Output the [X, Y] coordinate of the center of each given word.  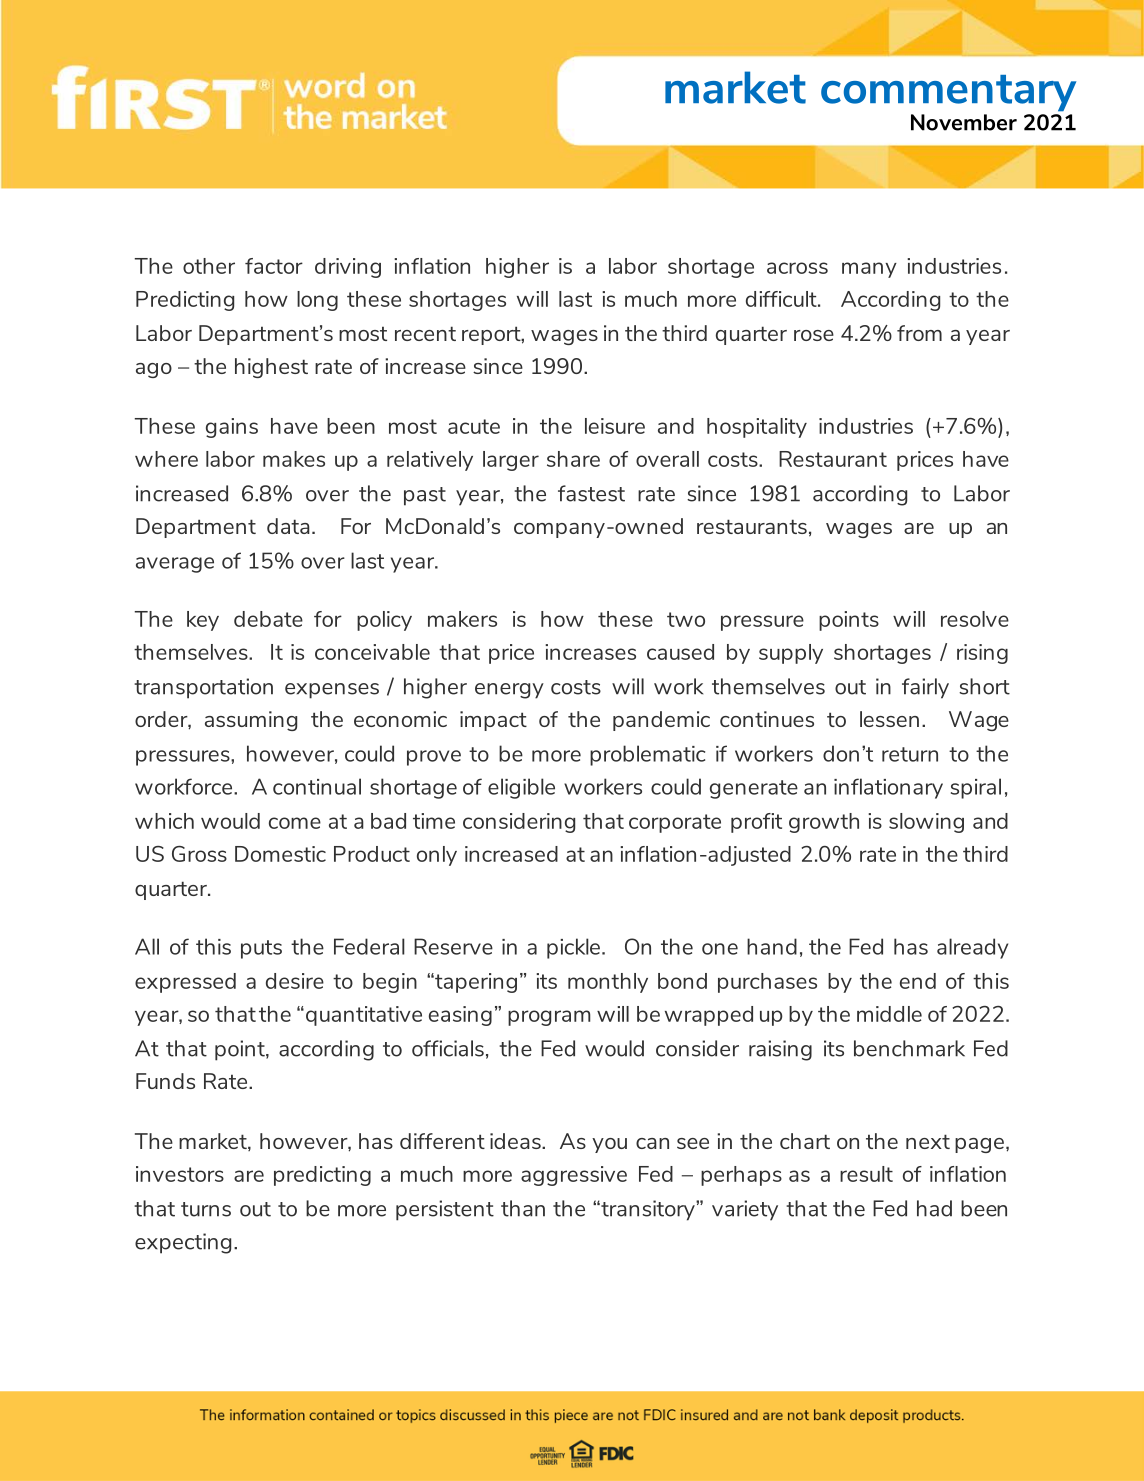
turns [206, 1209]
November [964, 122]
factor [274, 266]
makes [294, 459]
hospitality [757, 428]
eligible [521, 788]
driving [348, 268]
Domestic [280, 854]
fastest [591, 493]
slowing [926, 823]
